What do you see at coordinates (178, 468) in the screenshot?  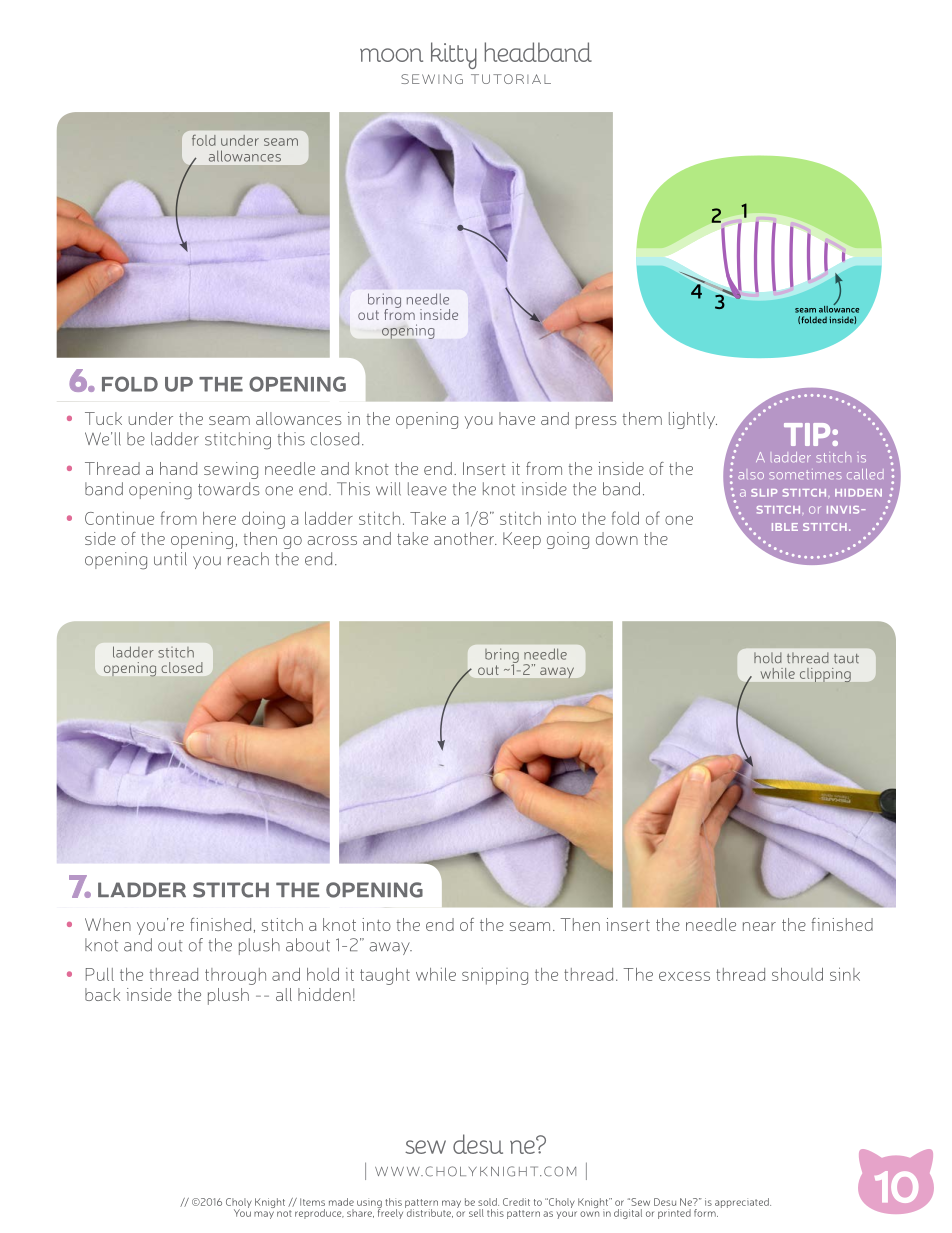 I see `hand` at bounding box center [178, 468].
